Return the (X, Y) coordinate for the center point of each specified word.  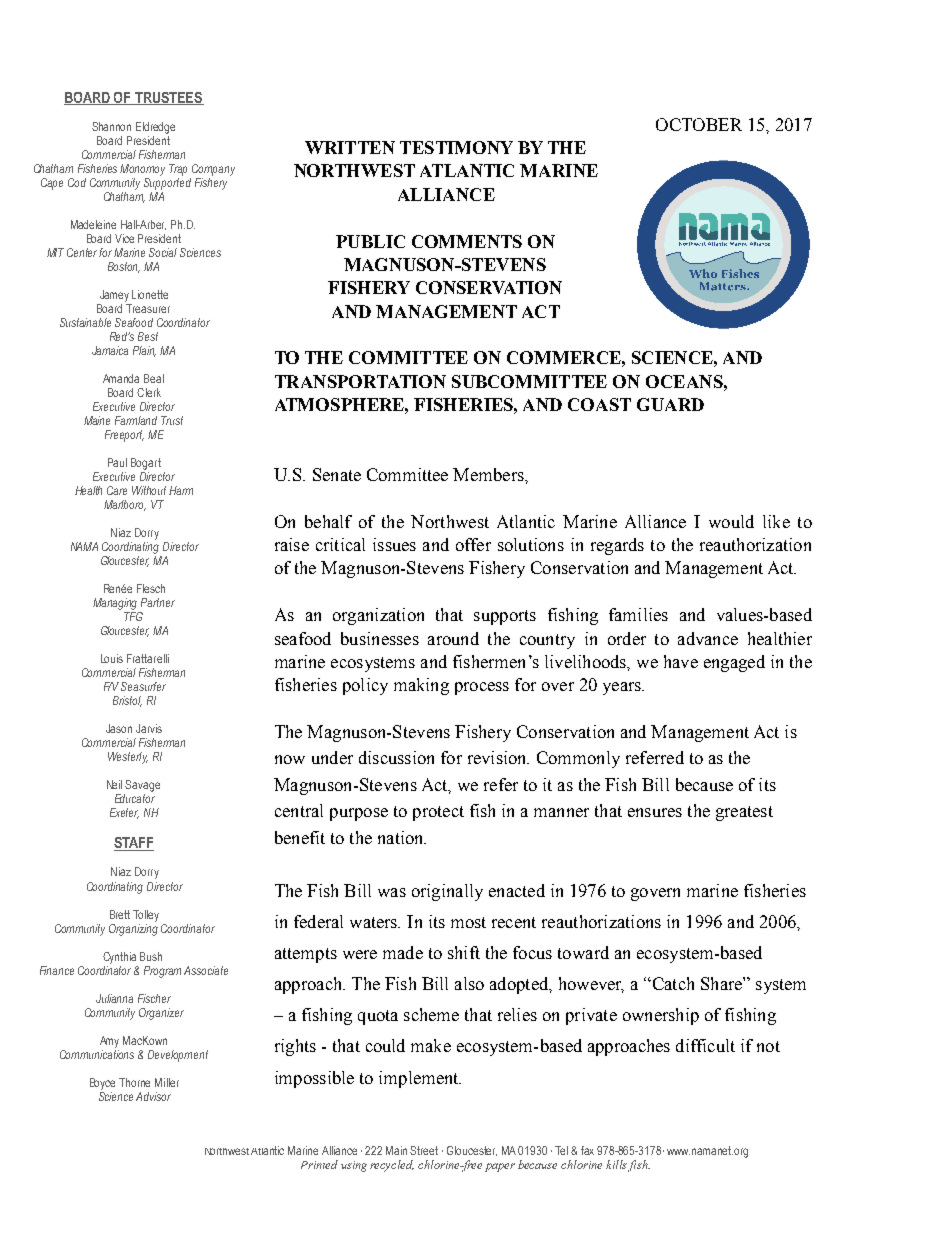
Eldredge (155, 128)
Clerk (149, 392)
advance (708, 638)
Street (424, 1150)
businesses (380, 638)
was (392, 892)
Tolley (146, 916)
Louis (112, 658)
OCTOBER (699, 124)
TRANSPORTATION (360, 381)
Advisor (153, 1096)
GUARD (670, 404)
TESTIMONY (456, 147)
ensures (655, 812)
